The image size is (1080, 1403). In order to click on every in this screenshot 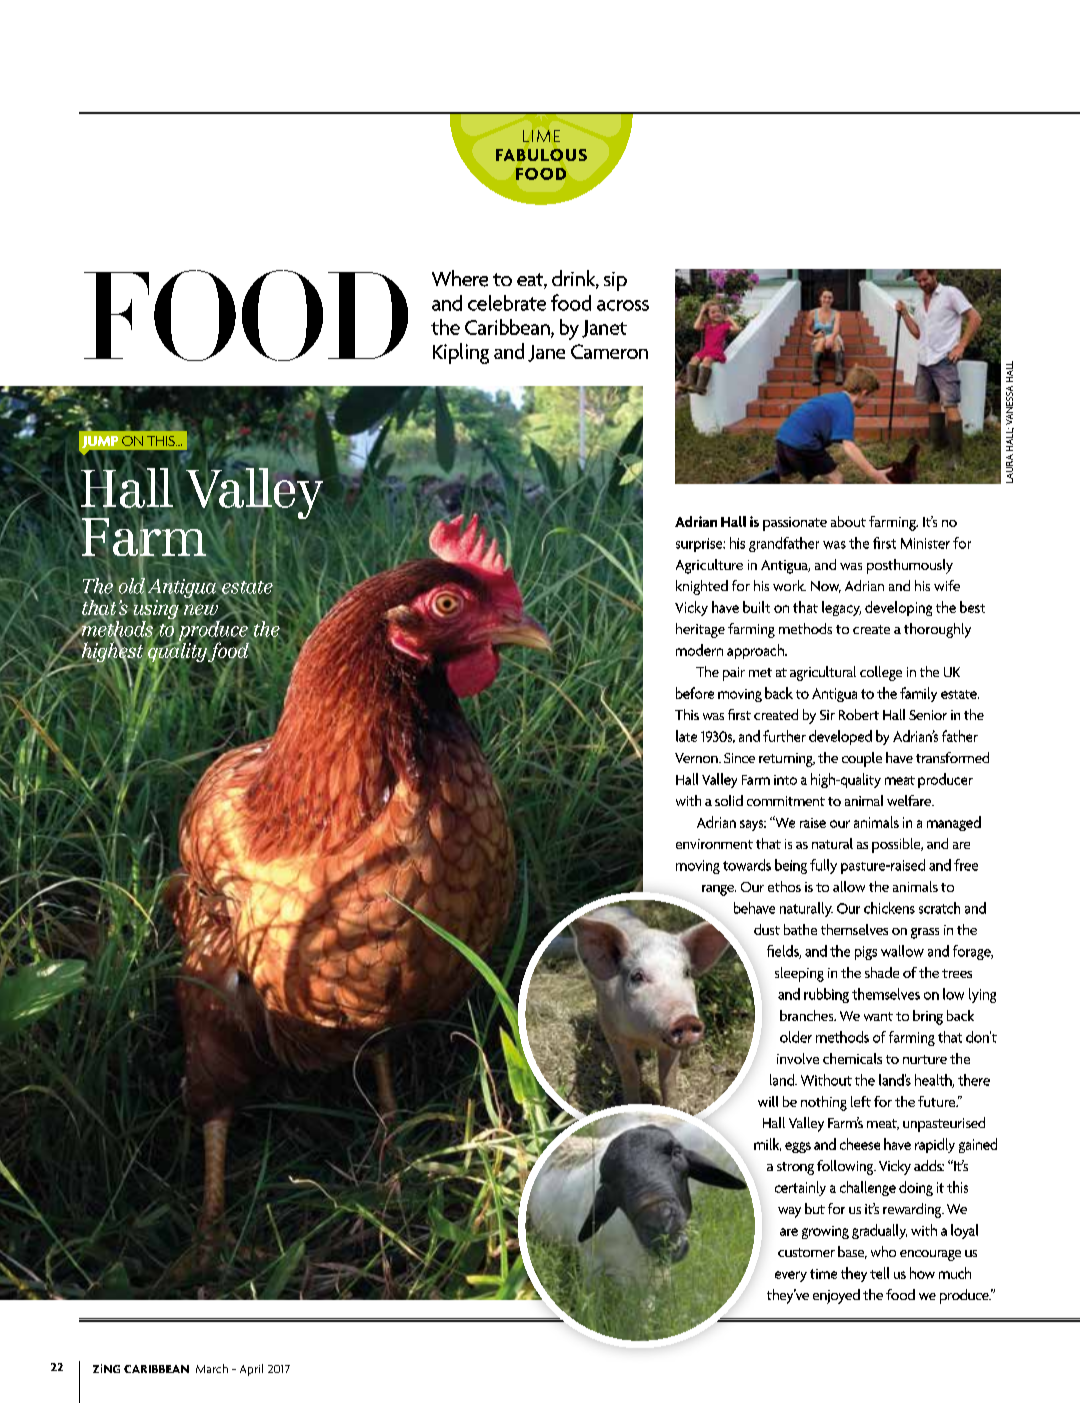, I will do `click(791, 1276)`.
